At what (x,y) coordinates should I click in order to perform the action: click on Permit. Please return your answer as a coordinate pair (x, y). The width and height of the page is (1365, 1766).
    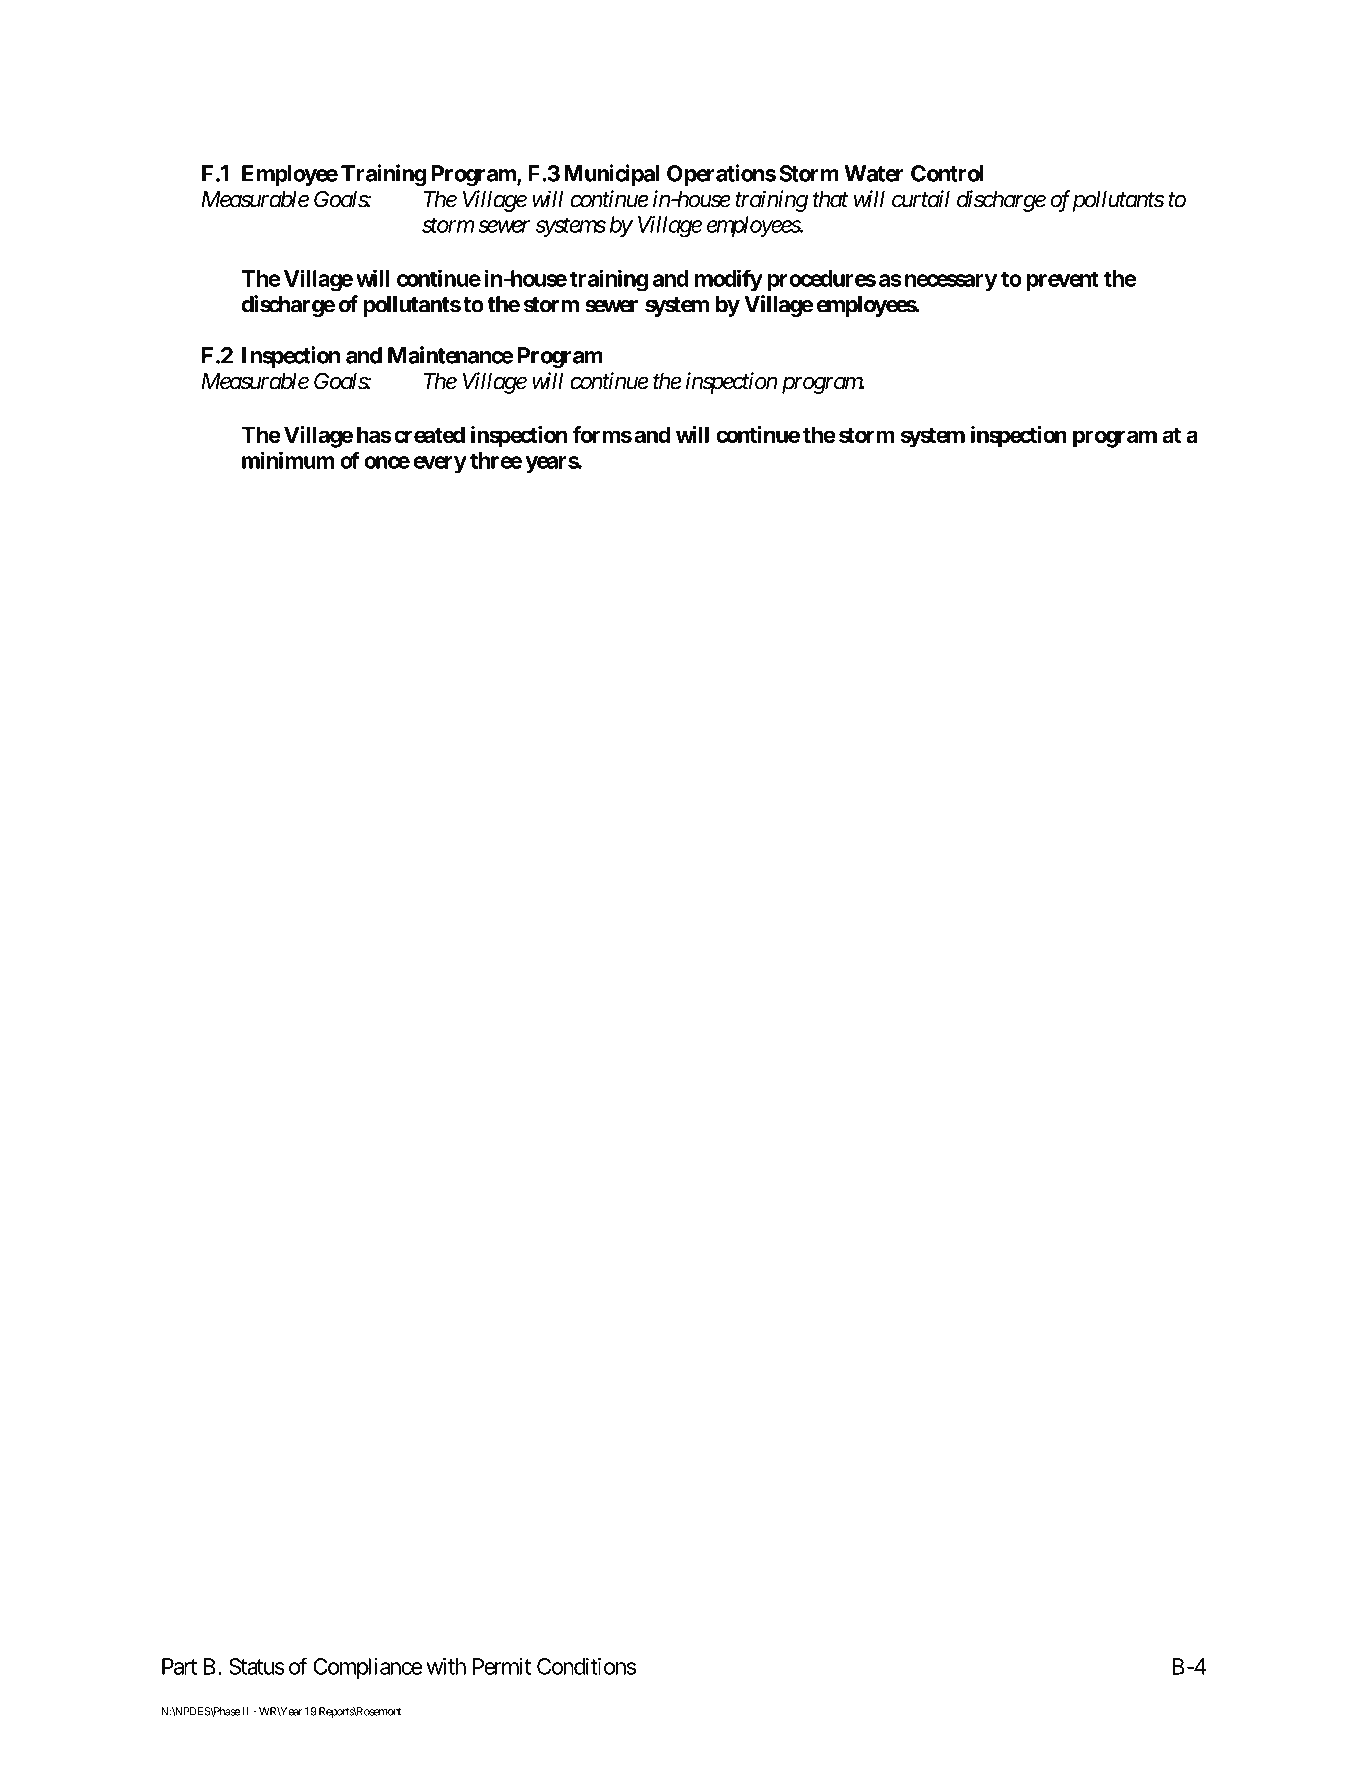
    Looking at the image, I should click on (502, 1666).
